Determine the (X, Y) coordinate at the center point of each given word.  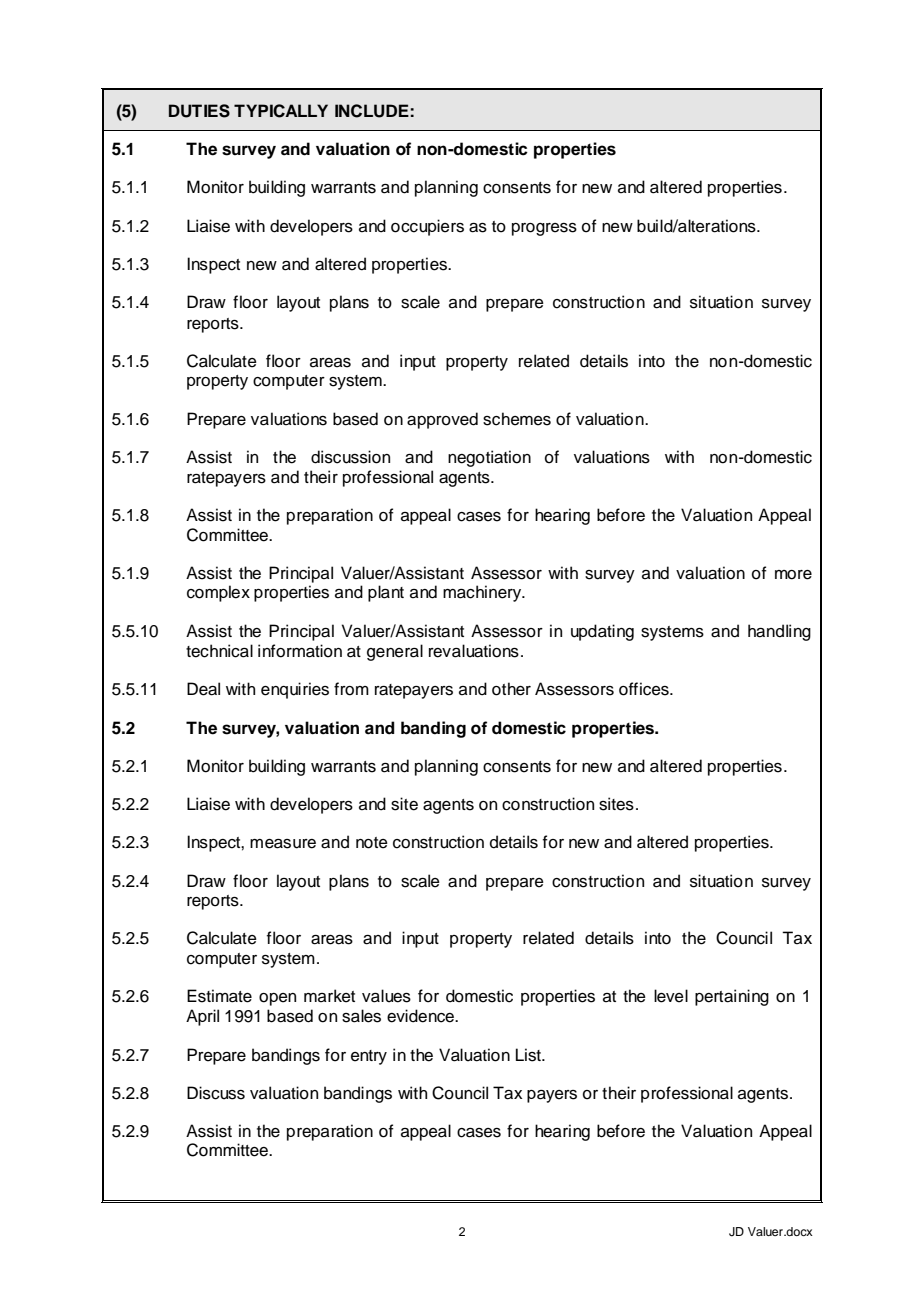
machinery (483, 593)
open (277, 999)
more (793, 575)
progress (544, 229)
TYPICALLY (281, 111)
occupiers (427, 227)
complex (218, 593)
